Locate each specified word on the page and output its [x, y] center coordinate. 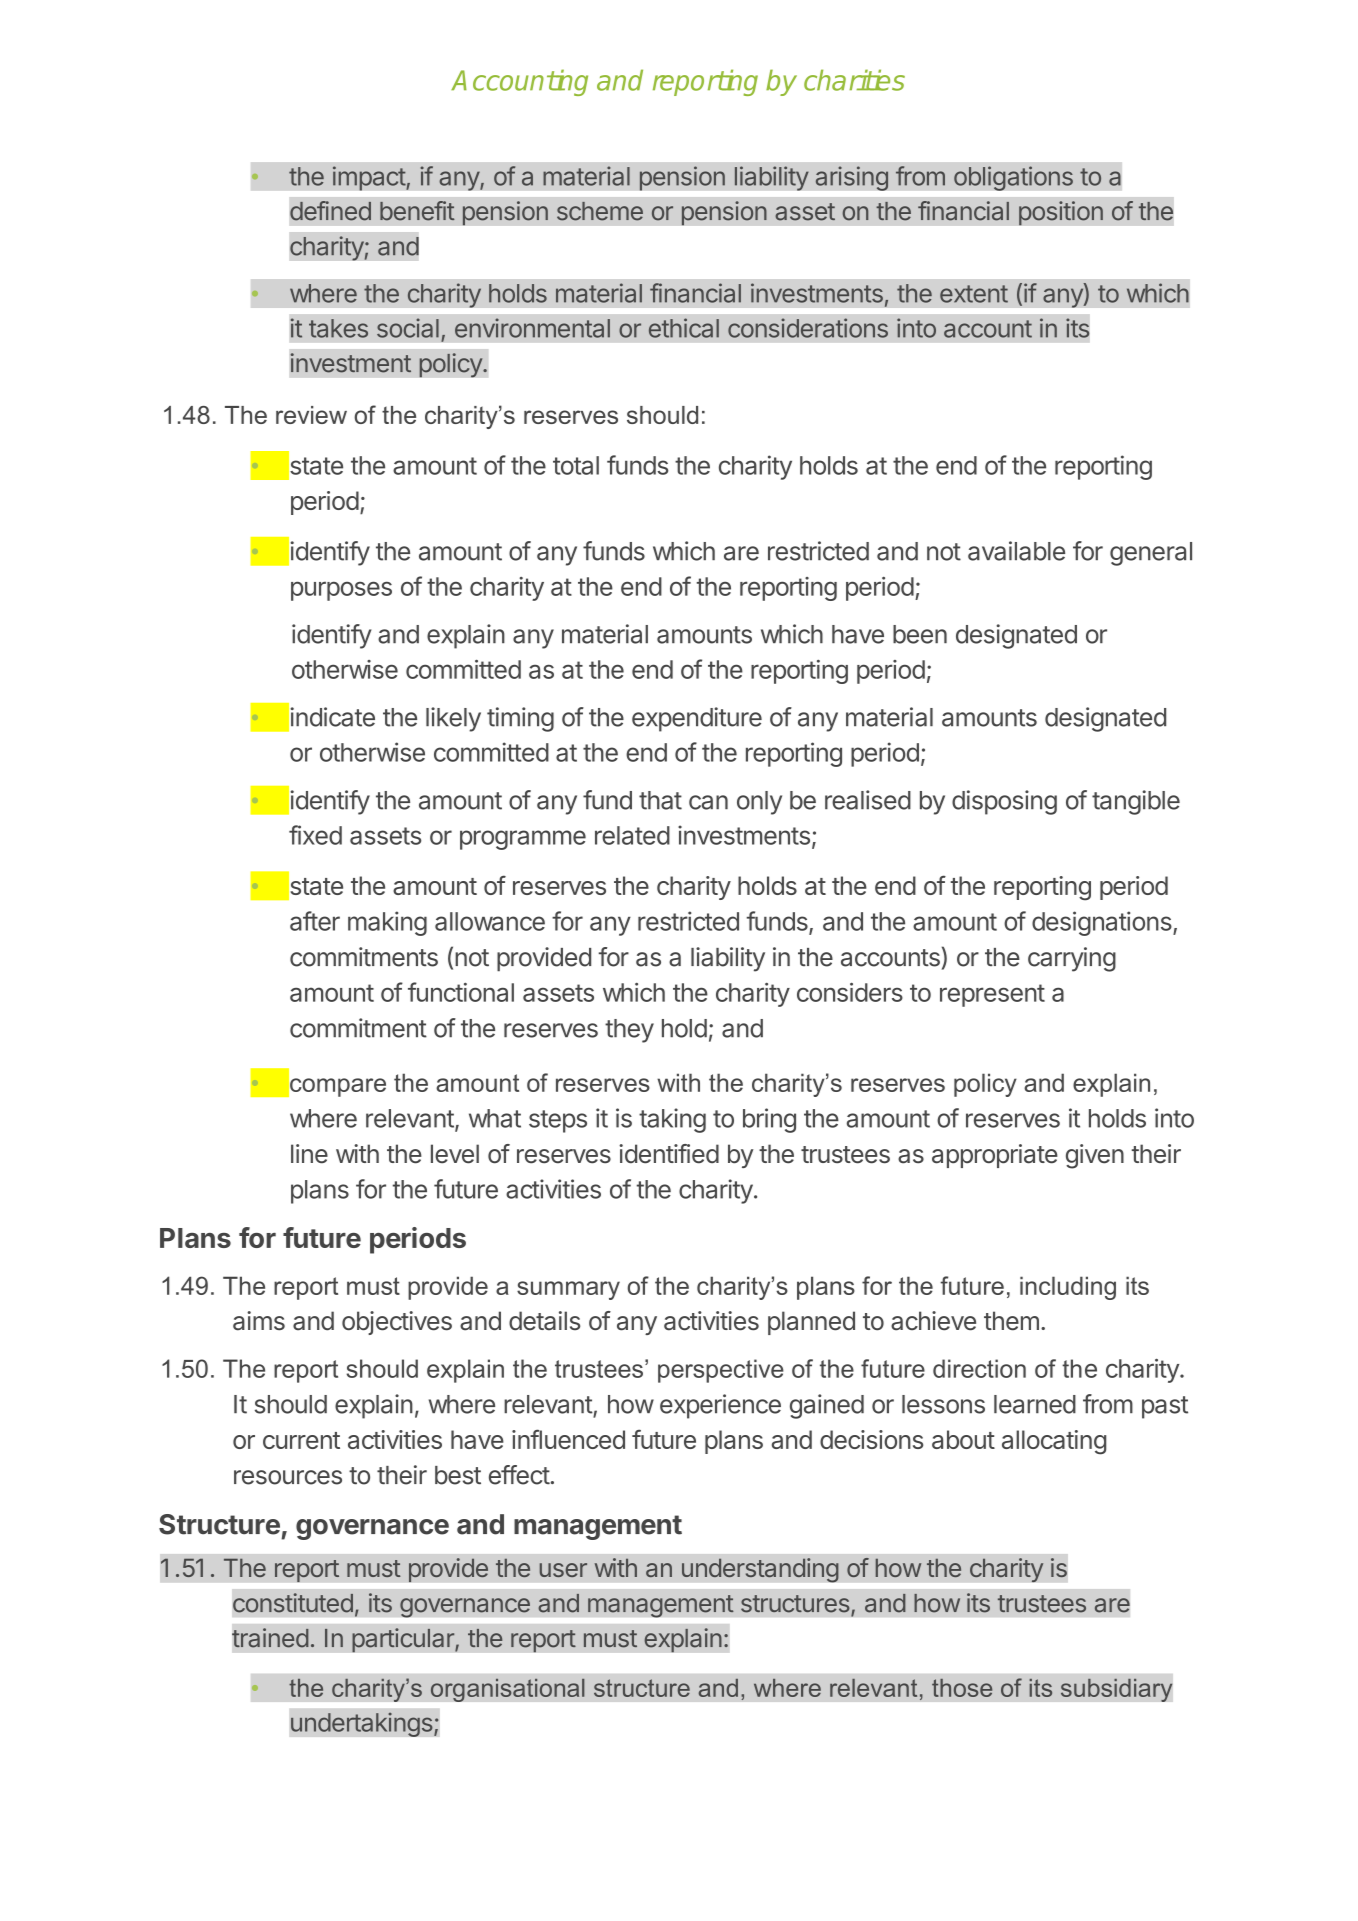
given [1095, 1156]
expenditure [697, 719]
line [309, 1154]
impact [370, 178]
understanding [760, 1570]
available [1016, 551]
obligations [1013, 178]
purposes [341, 591]
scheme [600, 211]
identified [669, 1154]
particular [404, 1640]
